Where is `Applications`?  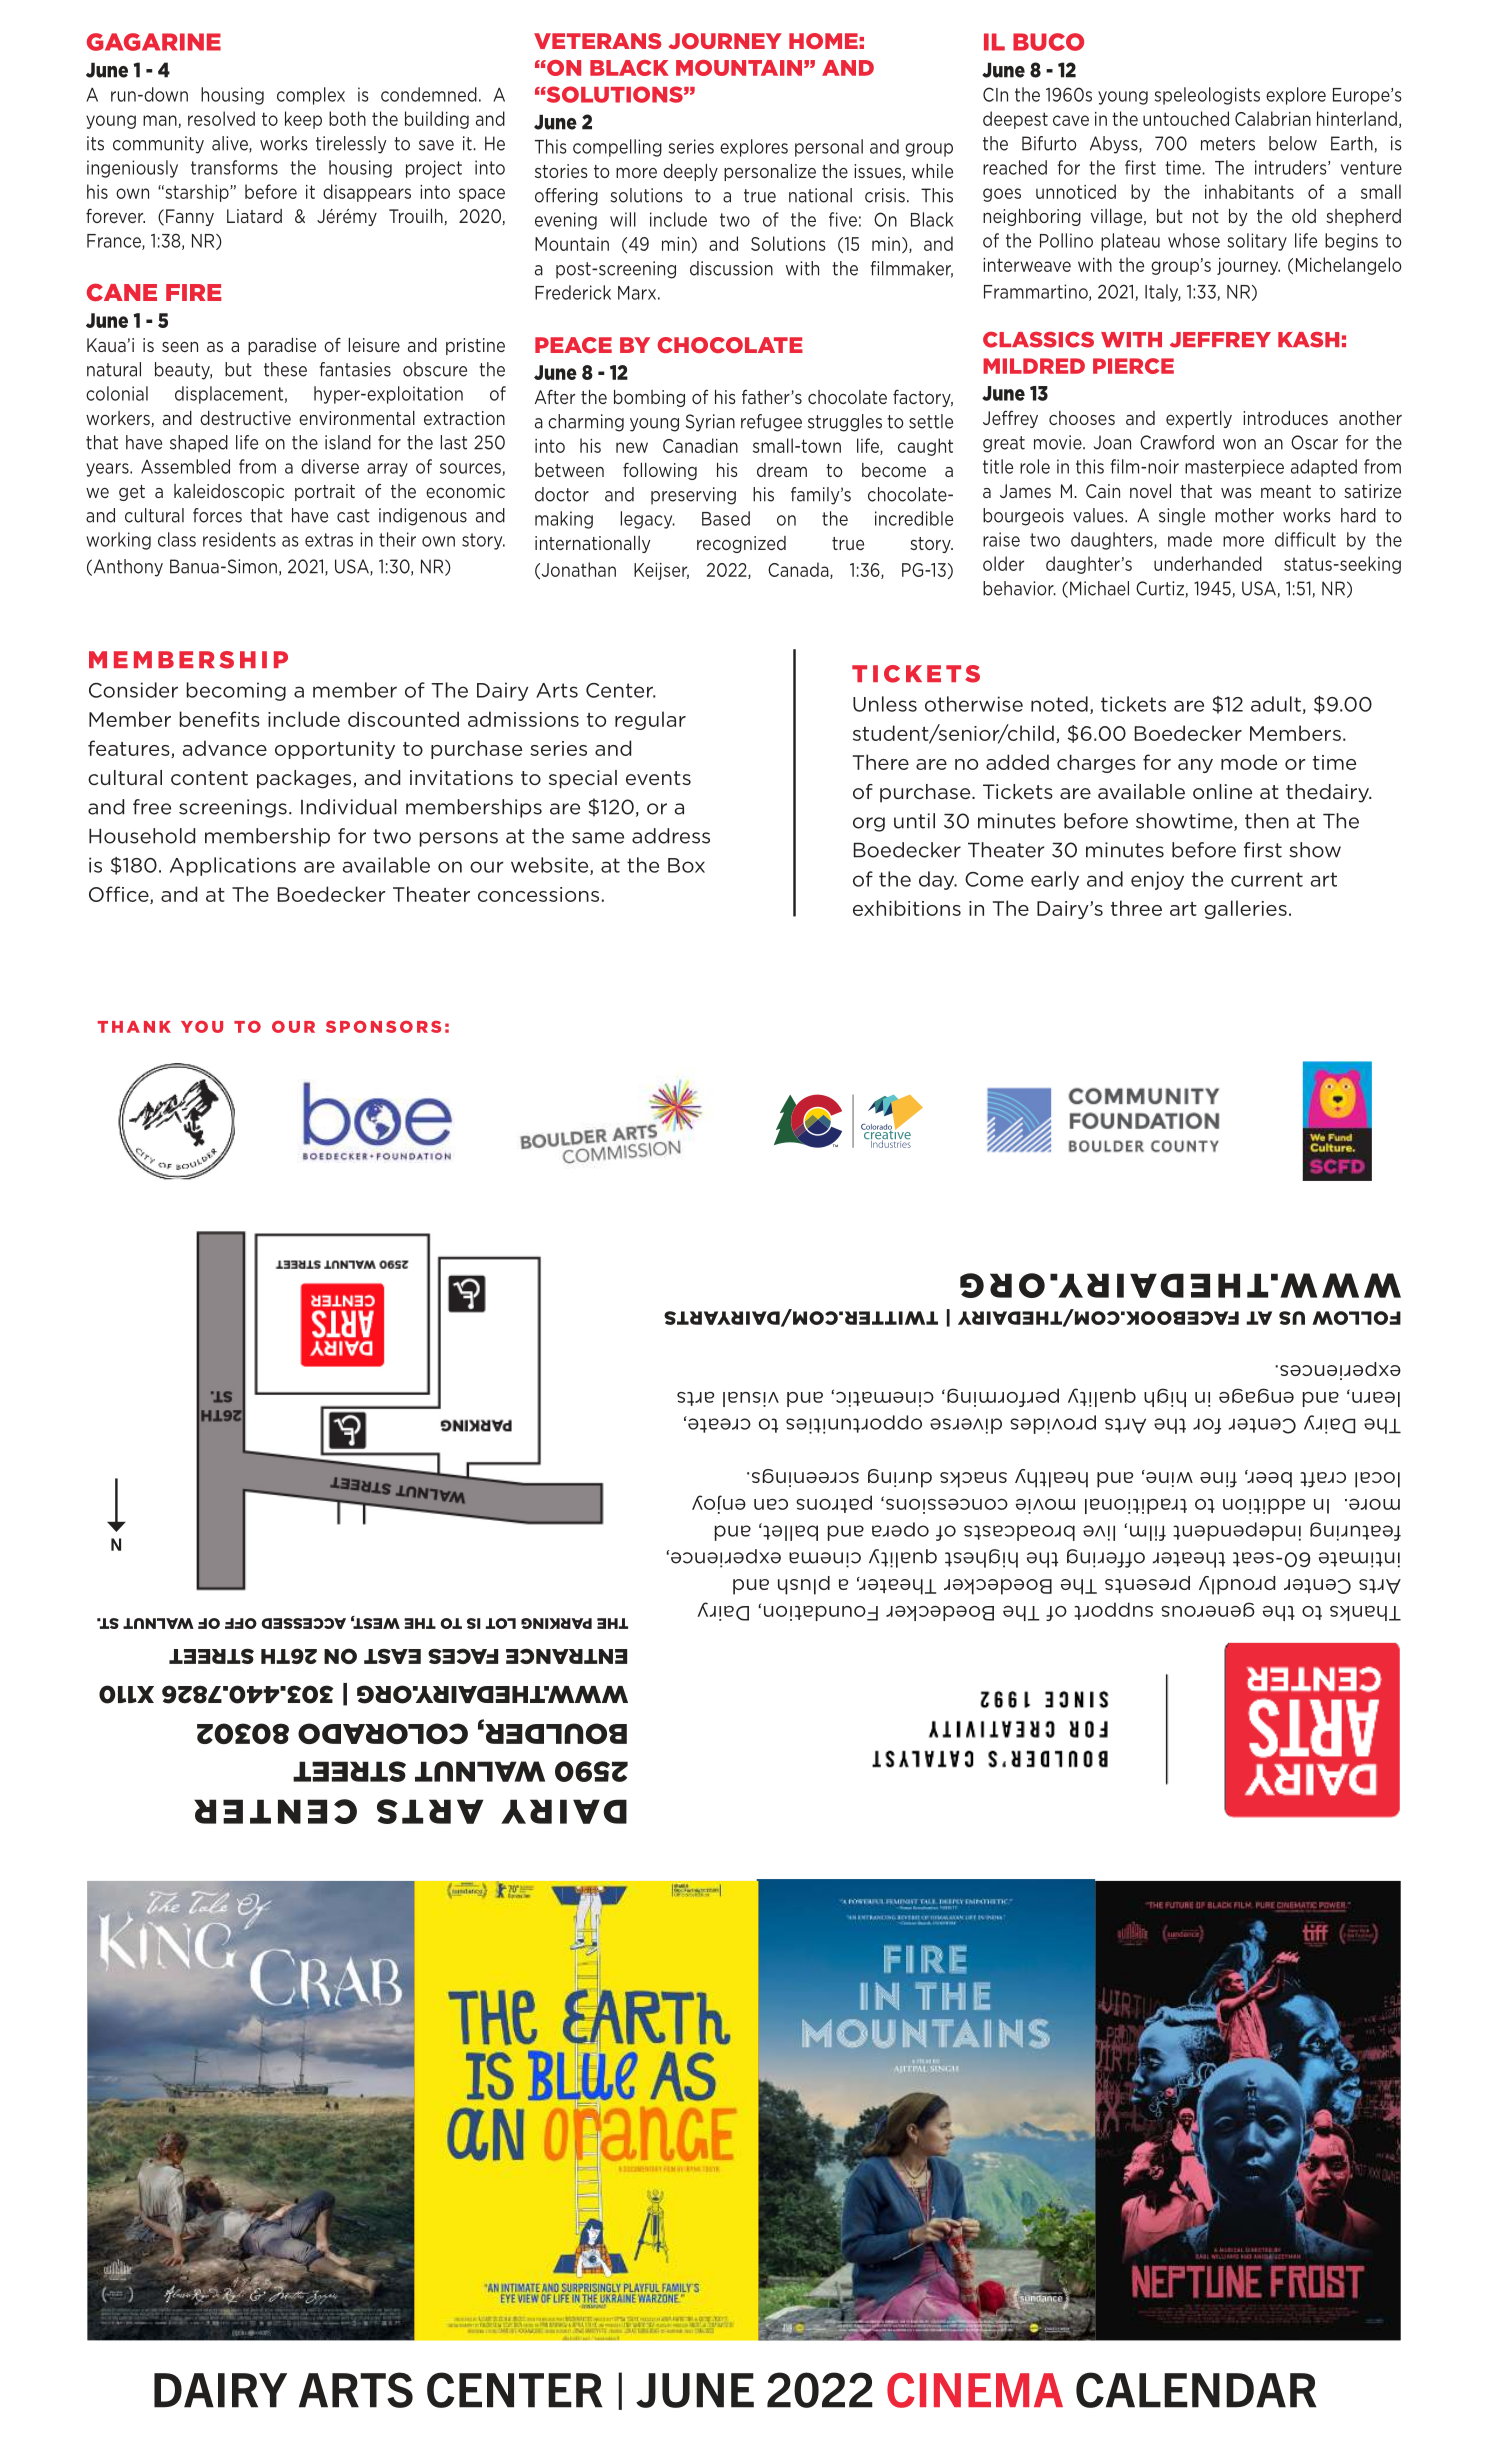
Applications is located at coordinates (233, 866).
